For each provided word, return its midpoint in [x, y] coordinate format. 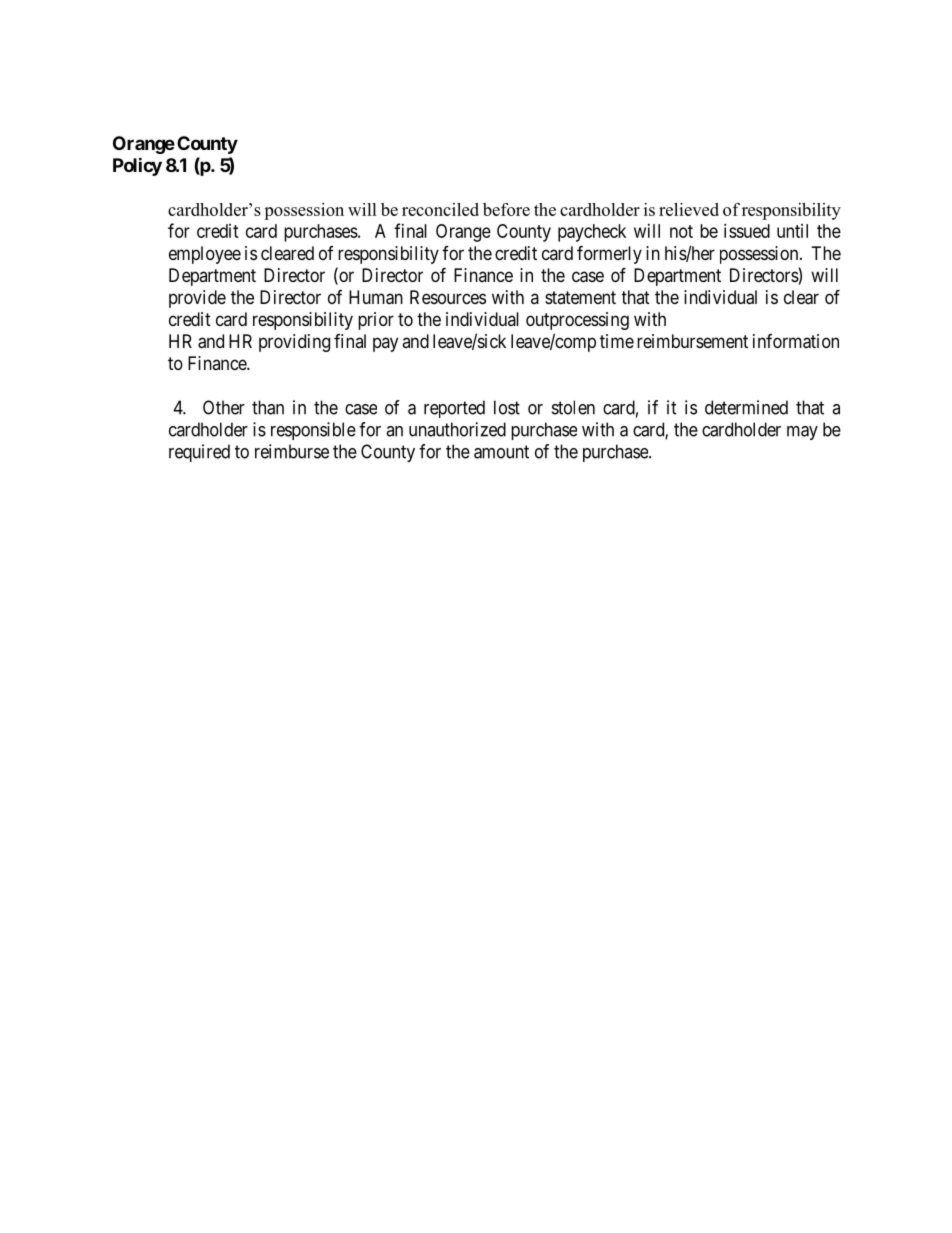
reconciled [440, 209]
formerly [609, 254]
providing [294, 343]
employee [205, 255]
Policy [137, 166]
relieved [689, 209]
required [199, 453]
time [617, 341]
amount [501, 452]
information [796, 341]
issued [747, 231]
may [802, 433]
